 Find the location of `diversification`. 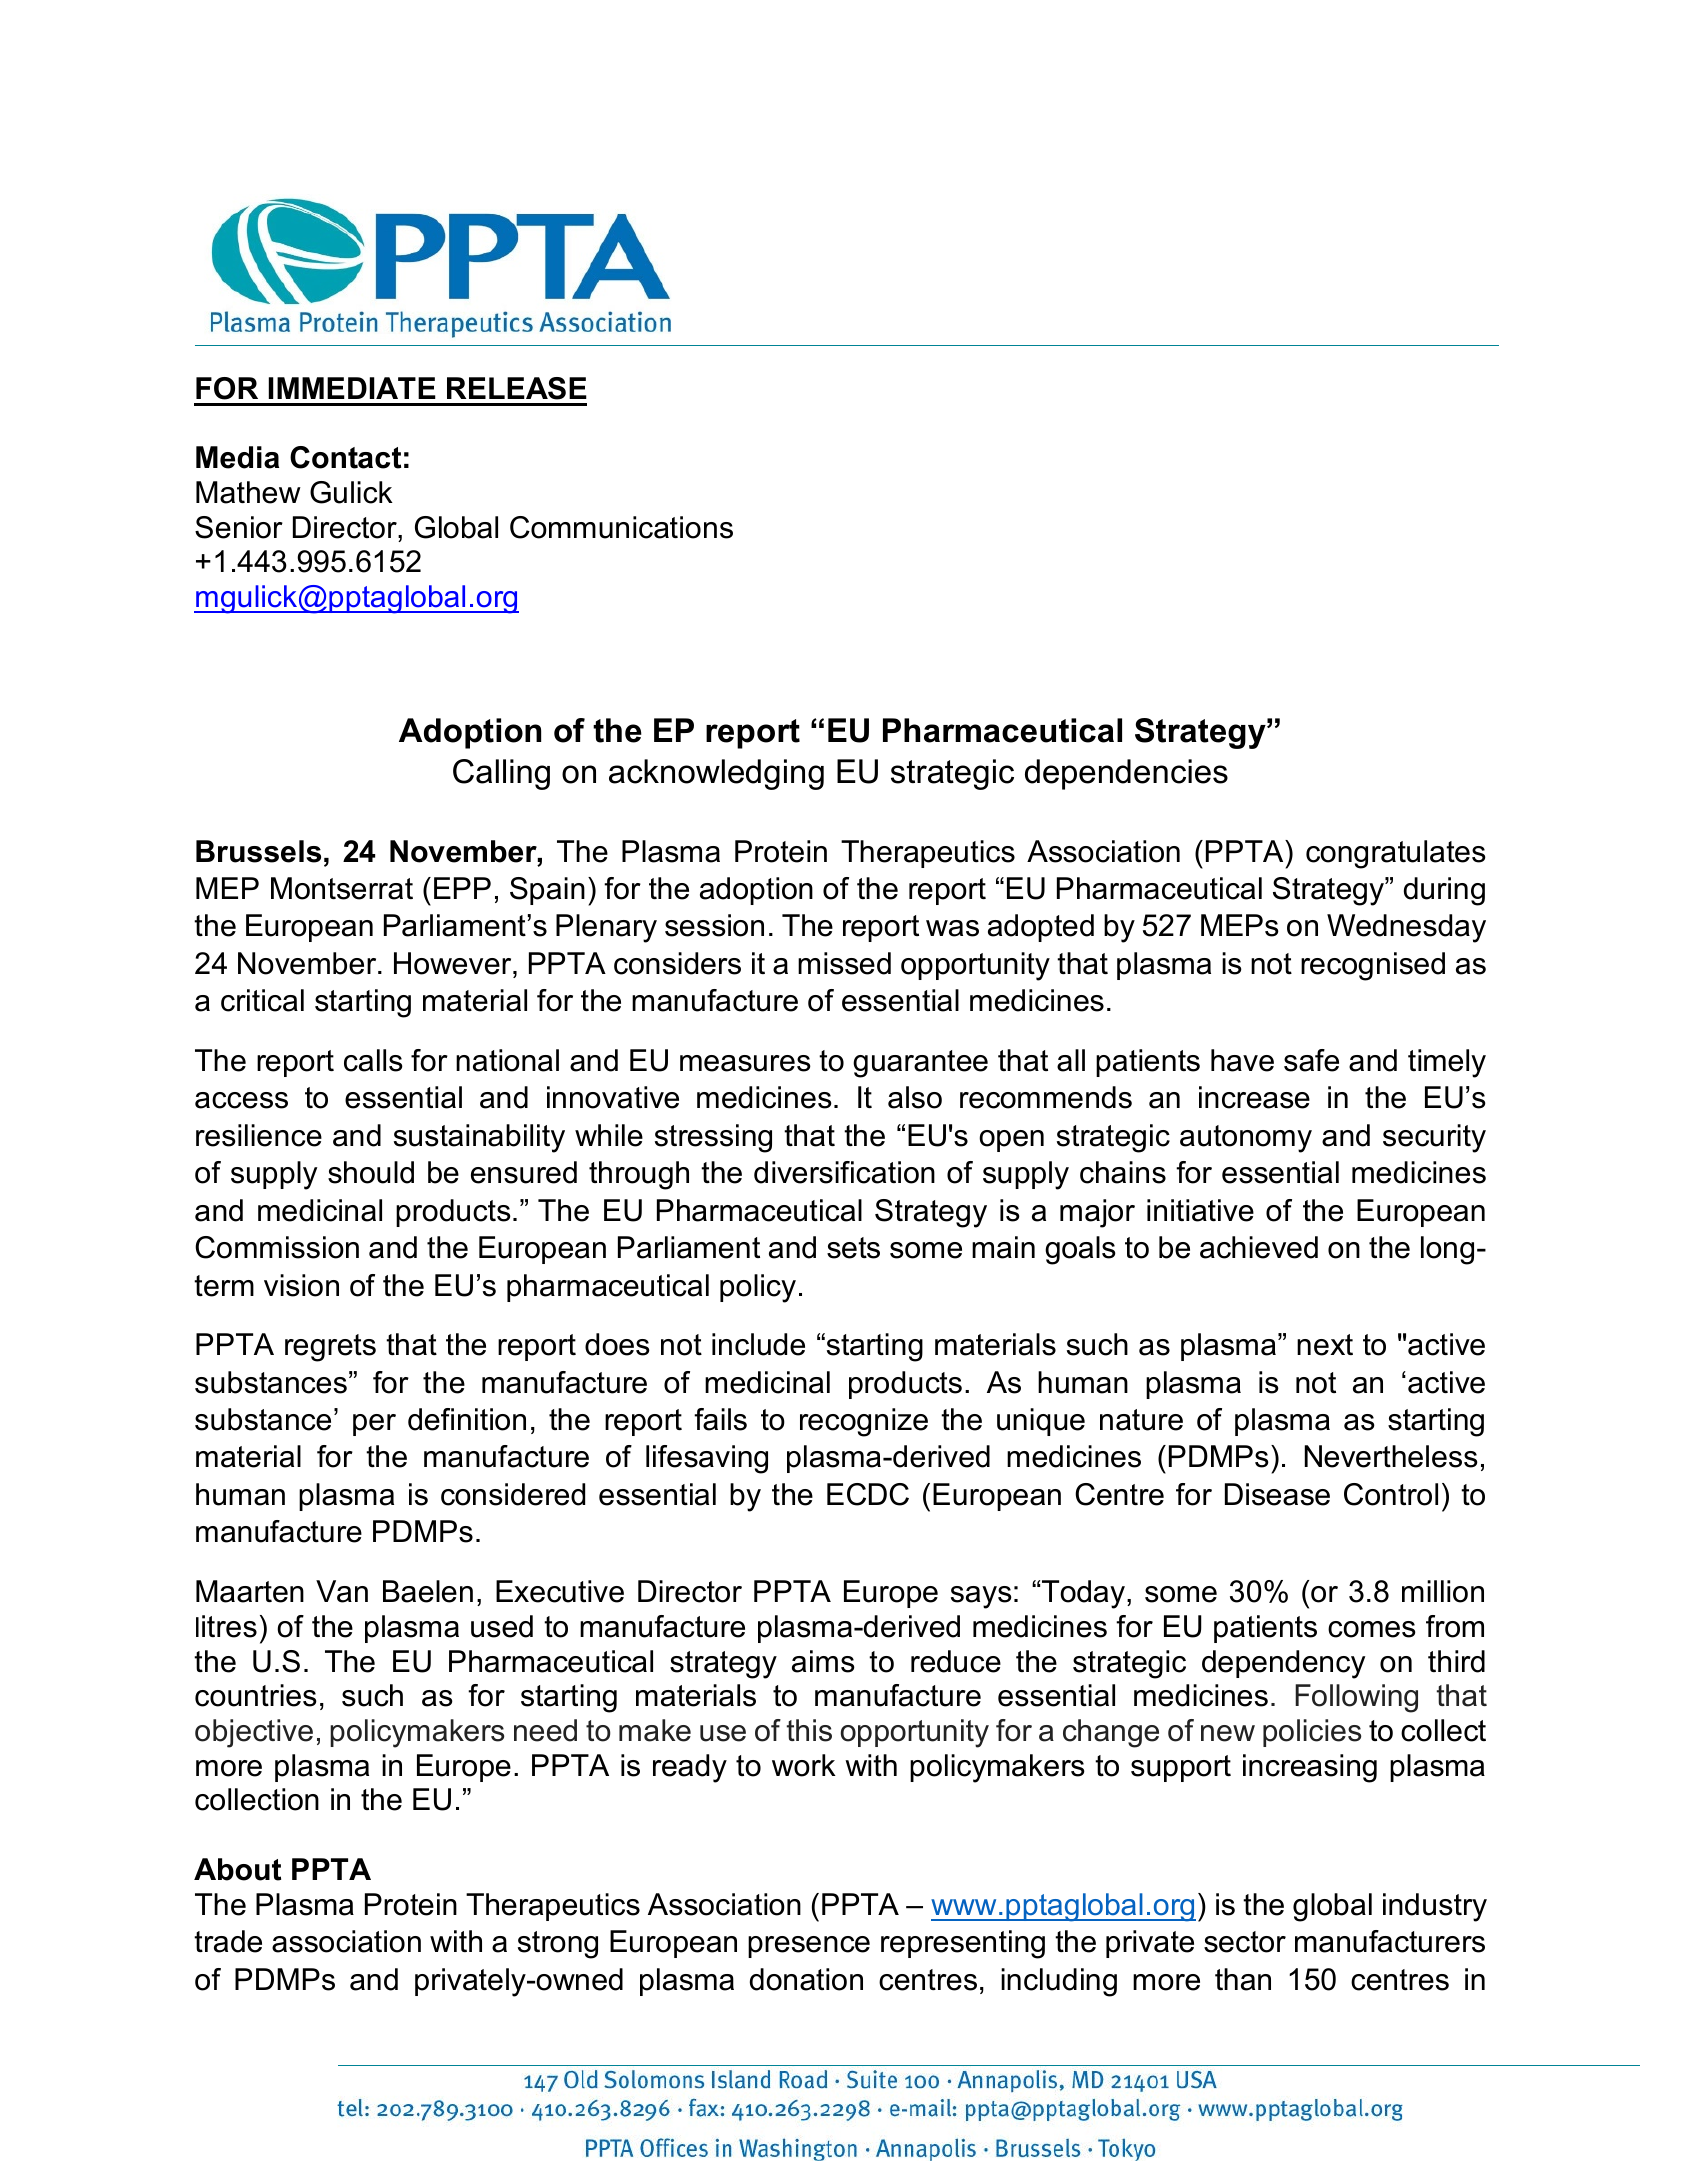

diversification is located at coordinates (844, 1172).
